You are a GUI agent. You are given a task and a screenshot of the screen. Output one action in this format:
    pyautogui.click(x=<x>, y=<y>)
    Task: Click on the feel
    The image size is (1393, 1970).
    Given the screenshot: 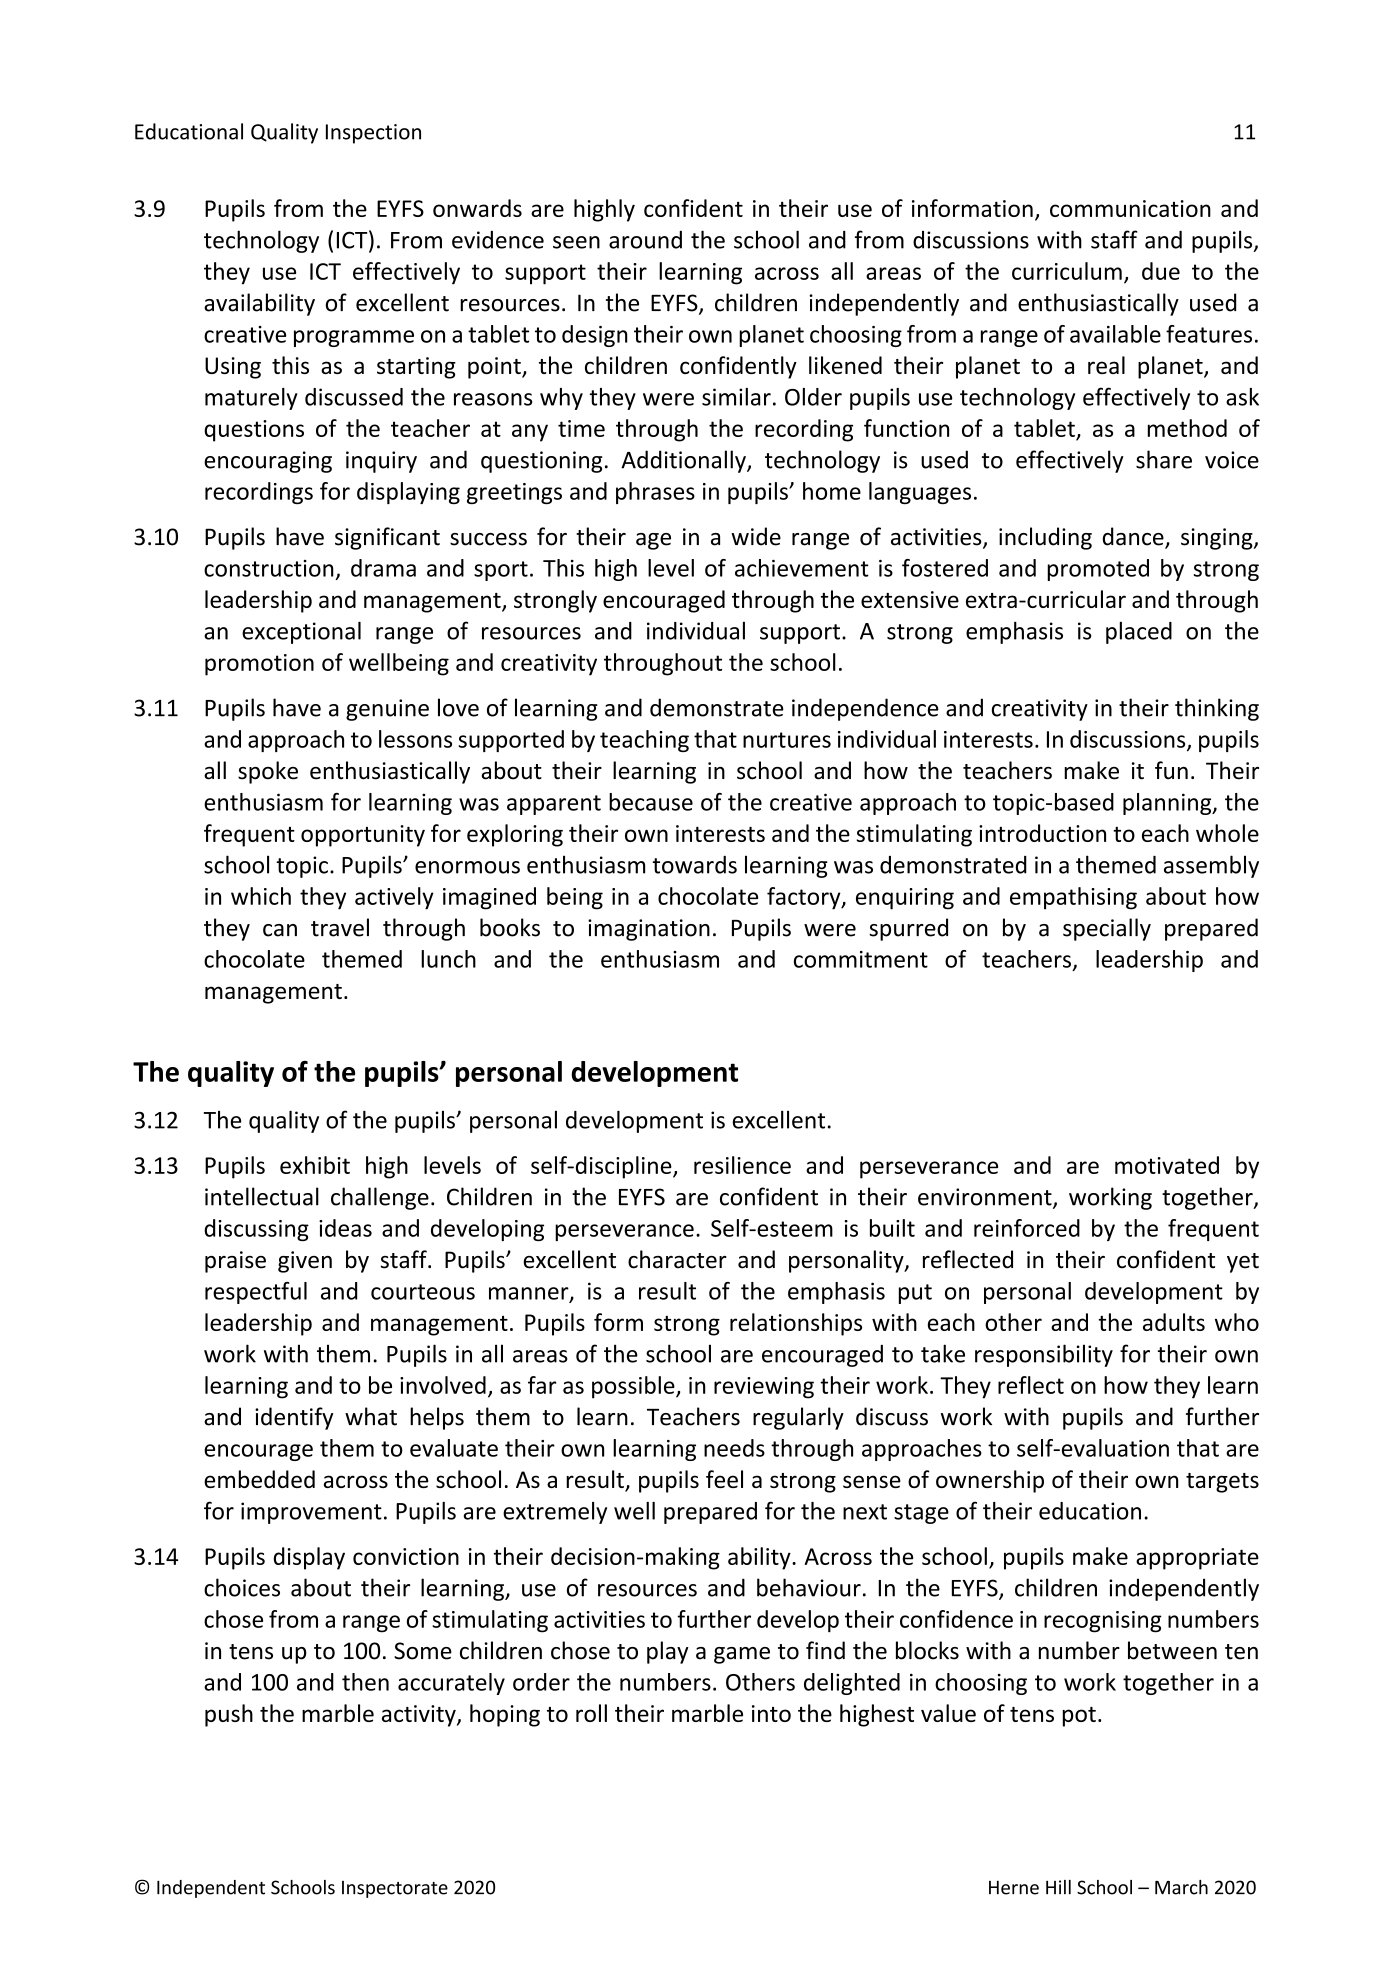 What is the action you would take?
    pyautogui.click(x=724, y=1479)
